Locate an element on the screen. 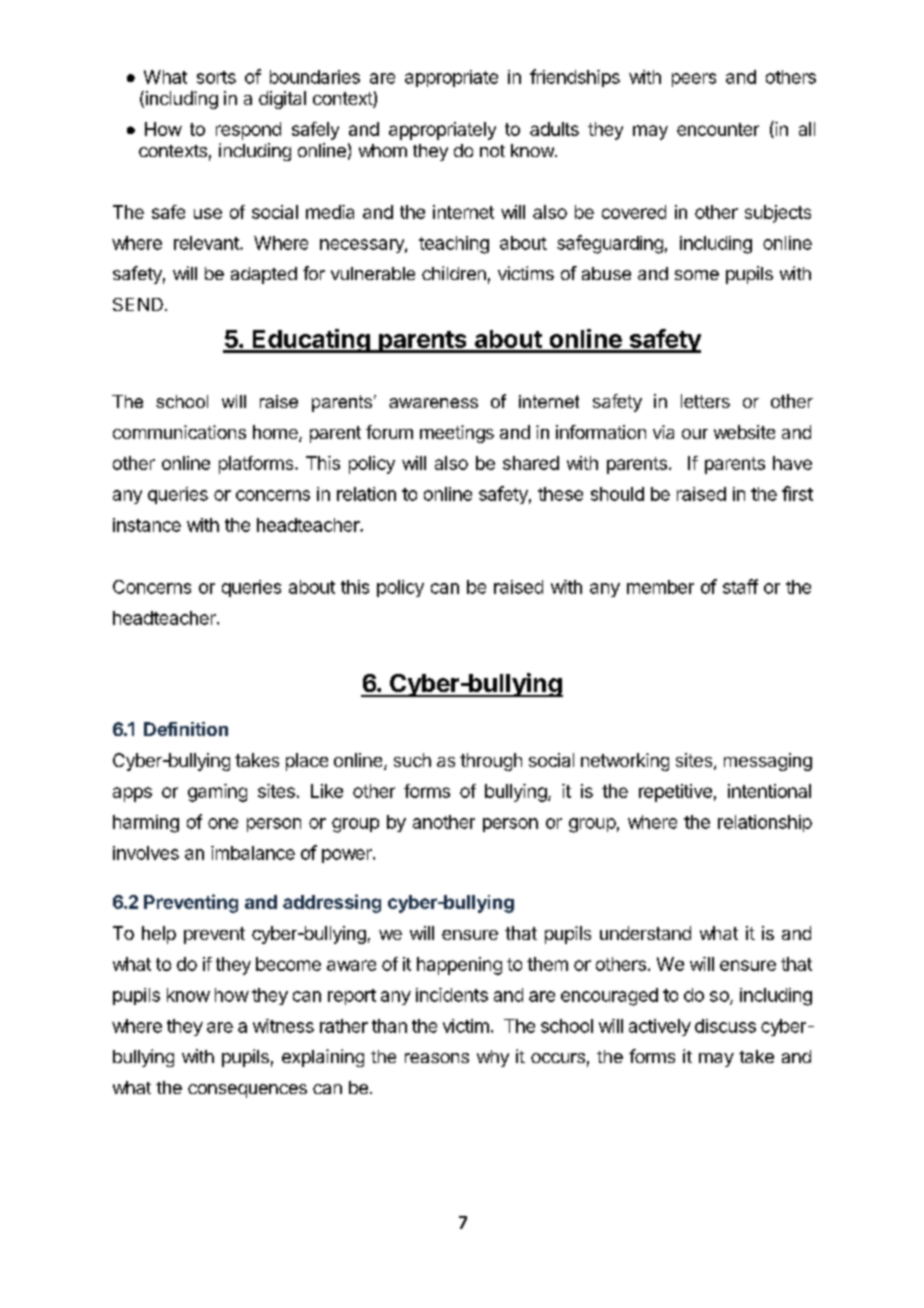 This screenshot has height=1308, width=924. staff is located at coordinates (740, 586).
